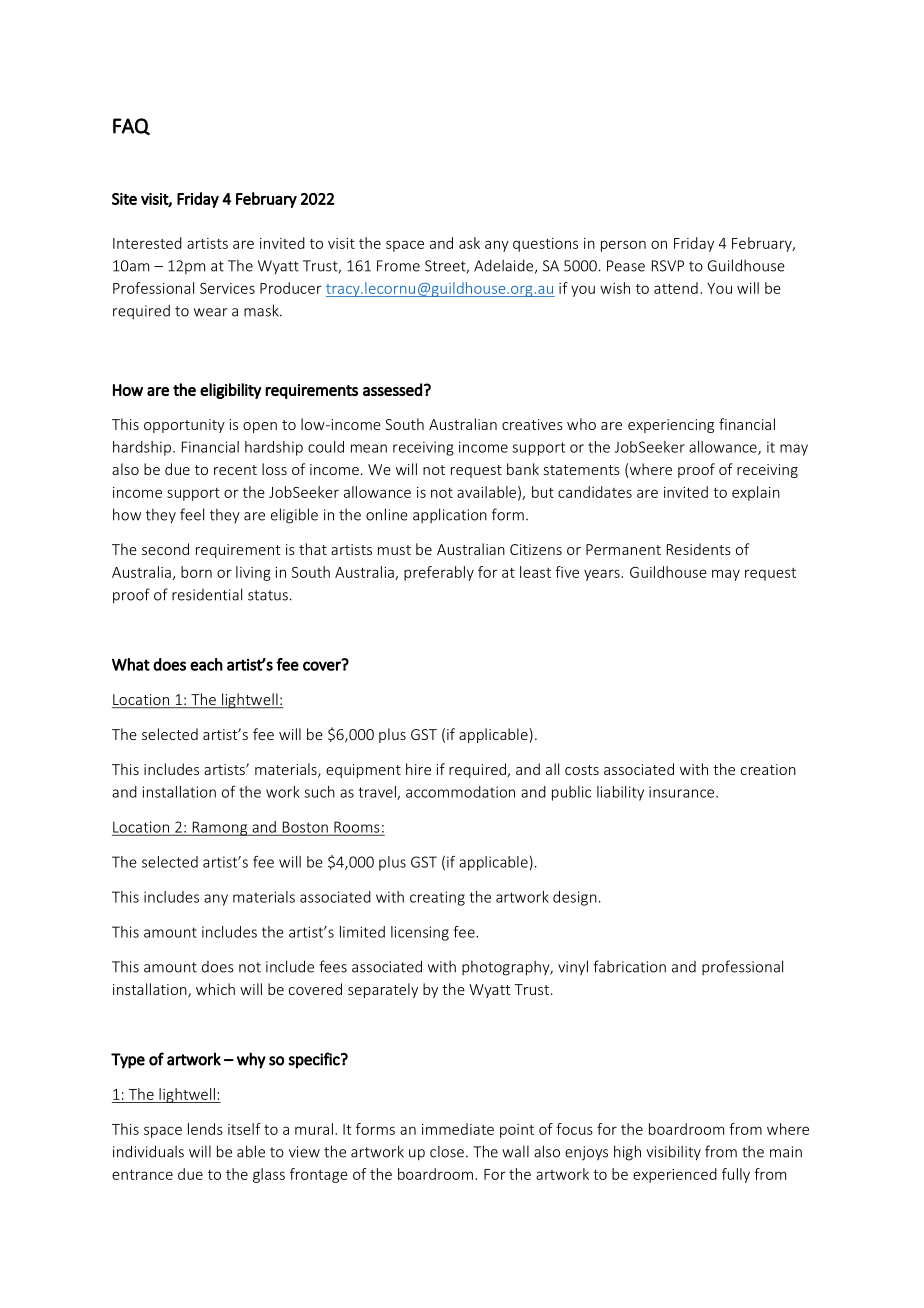 Image resolution: width=924 pixels, height=1308 pixels. What do you see at coordinates (545, 245) in the screenshot?
I see `questions` at bounding box center [545, 245].
